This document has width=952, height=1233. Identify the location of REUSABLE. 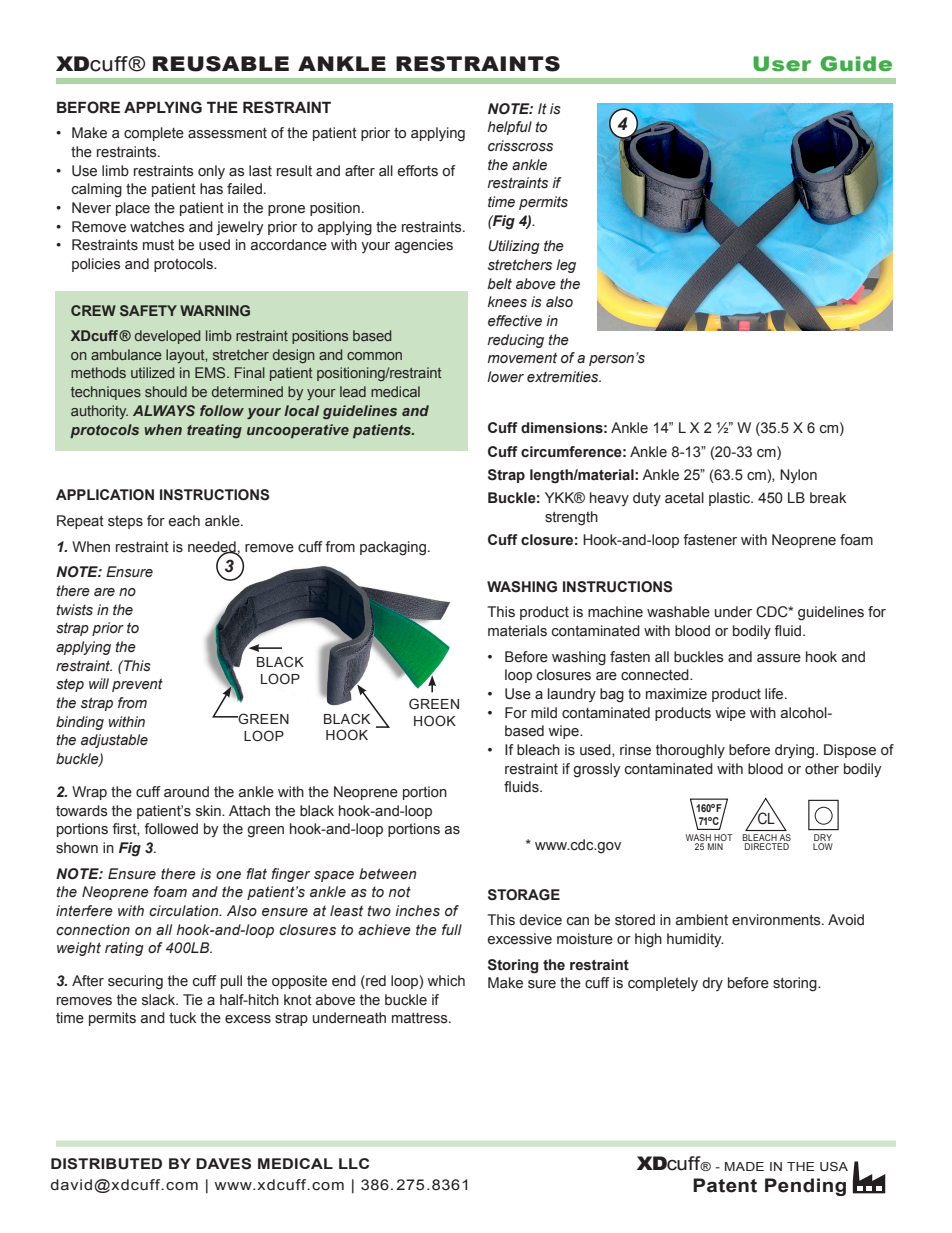
(221, 64).
